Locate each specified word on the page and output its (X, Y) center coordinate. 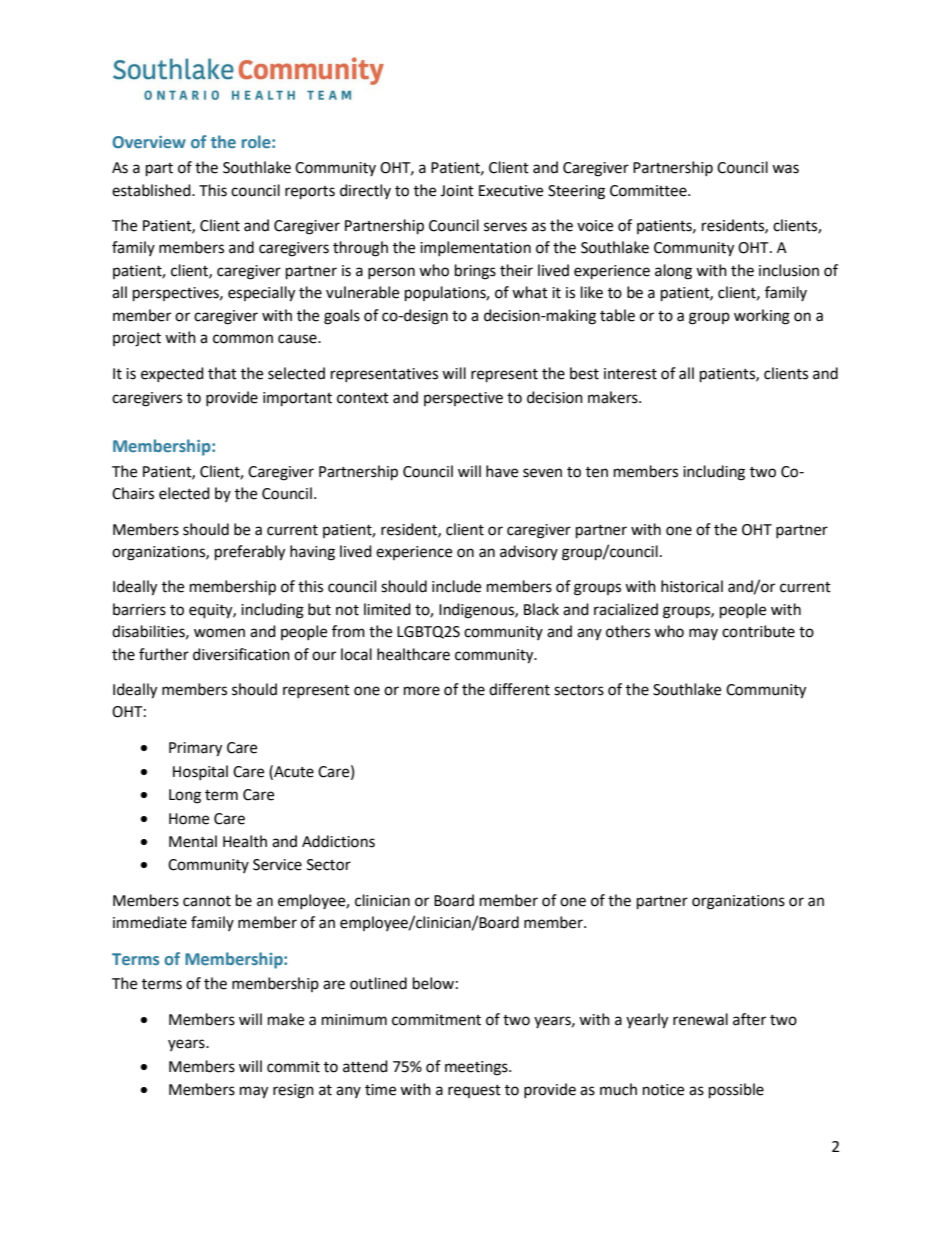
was (785, 169)
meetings (477, 1068)
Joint (457, 191)
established (152, 190)
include (456, 586)
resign (293, 1091)
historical (692, 586)
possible (736, 1091)
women (219, 633)
